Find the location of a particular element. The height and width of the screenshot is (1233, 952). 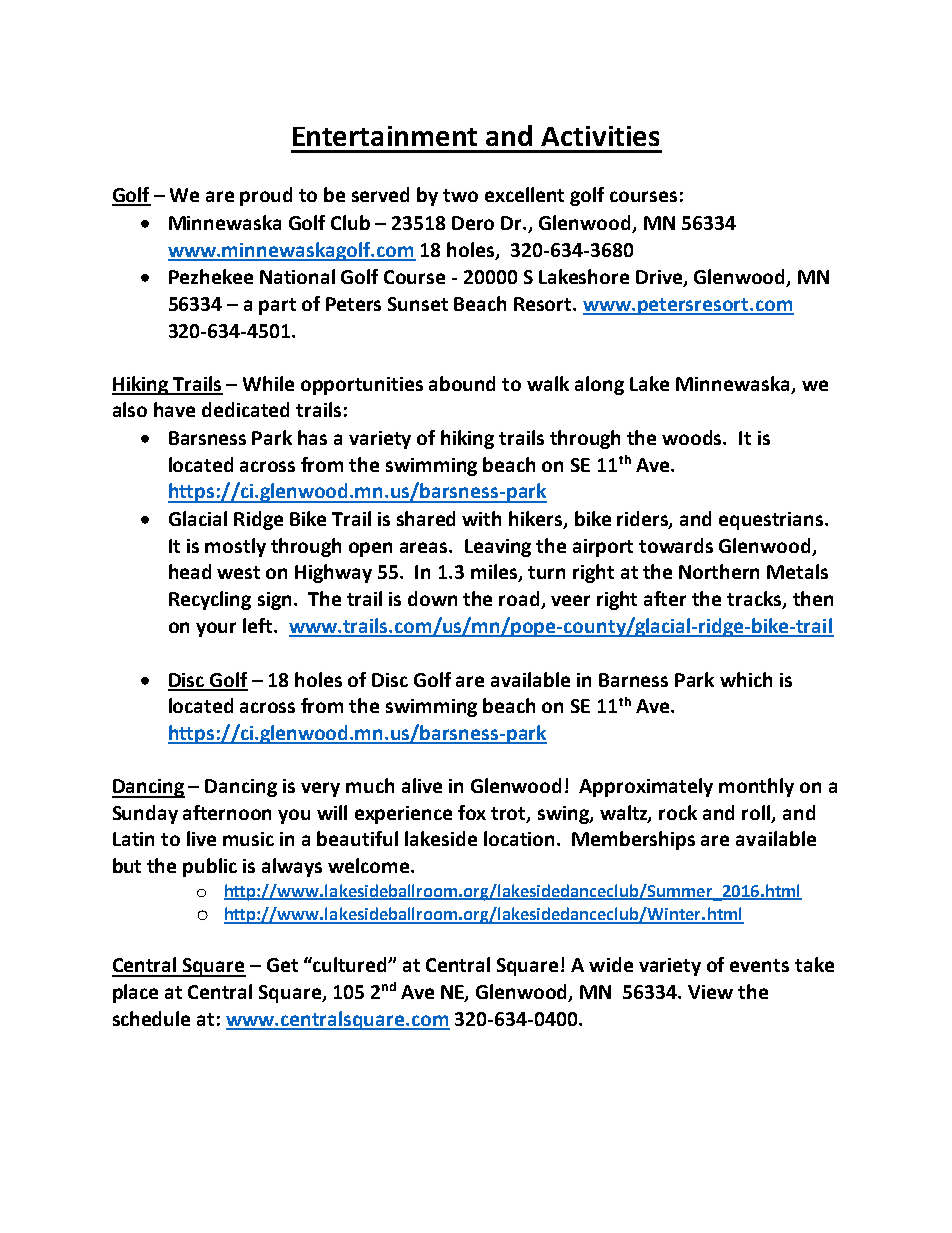

Activities is located at coordinates (600, 136).
